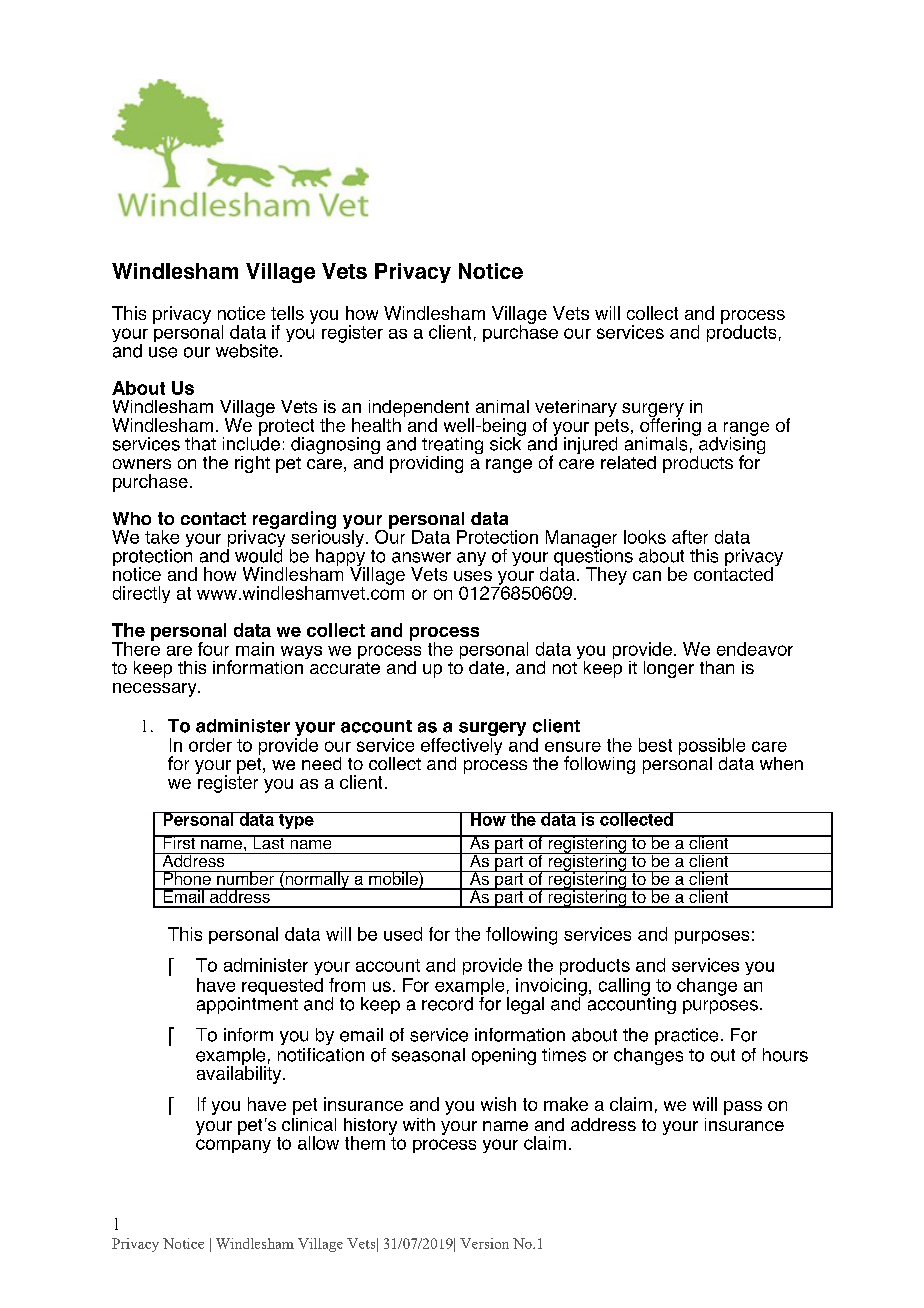 Image resolution: width=924 pixels, height=1308 pixels. Describe the element at coordinates (670, 427) in the screenshot. I see `offering` at that location.
